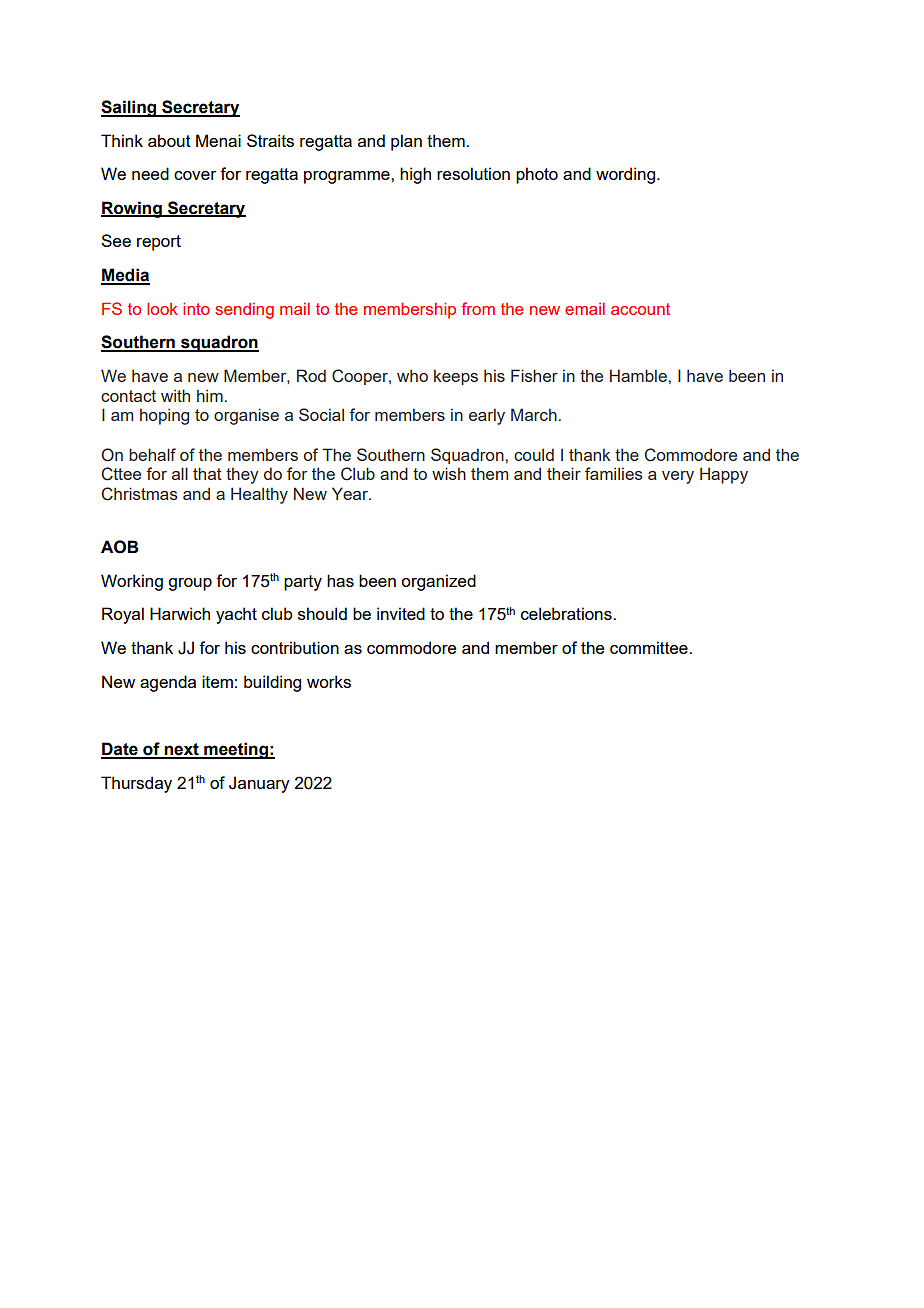  Describe the element at coordinates (406, 142) in the screenshot. I see `plan` at that location.
